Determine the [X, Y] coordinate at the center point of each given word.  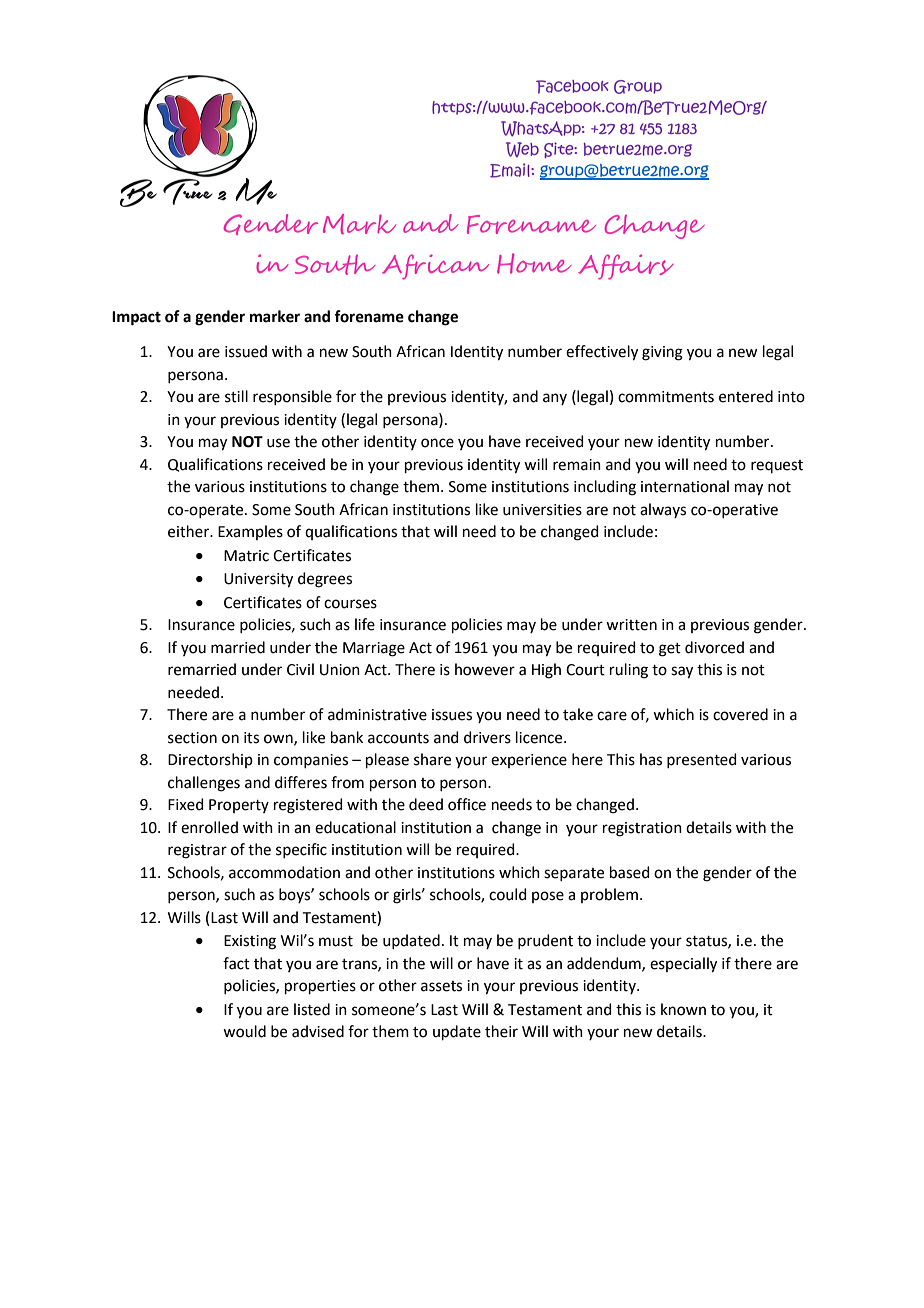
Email [511, 170]
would [244, 1031]
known [683, 1009]
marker [275, 316]
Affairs [626, 267]
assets [441, 986]
